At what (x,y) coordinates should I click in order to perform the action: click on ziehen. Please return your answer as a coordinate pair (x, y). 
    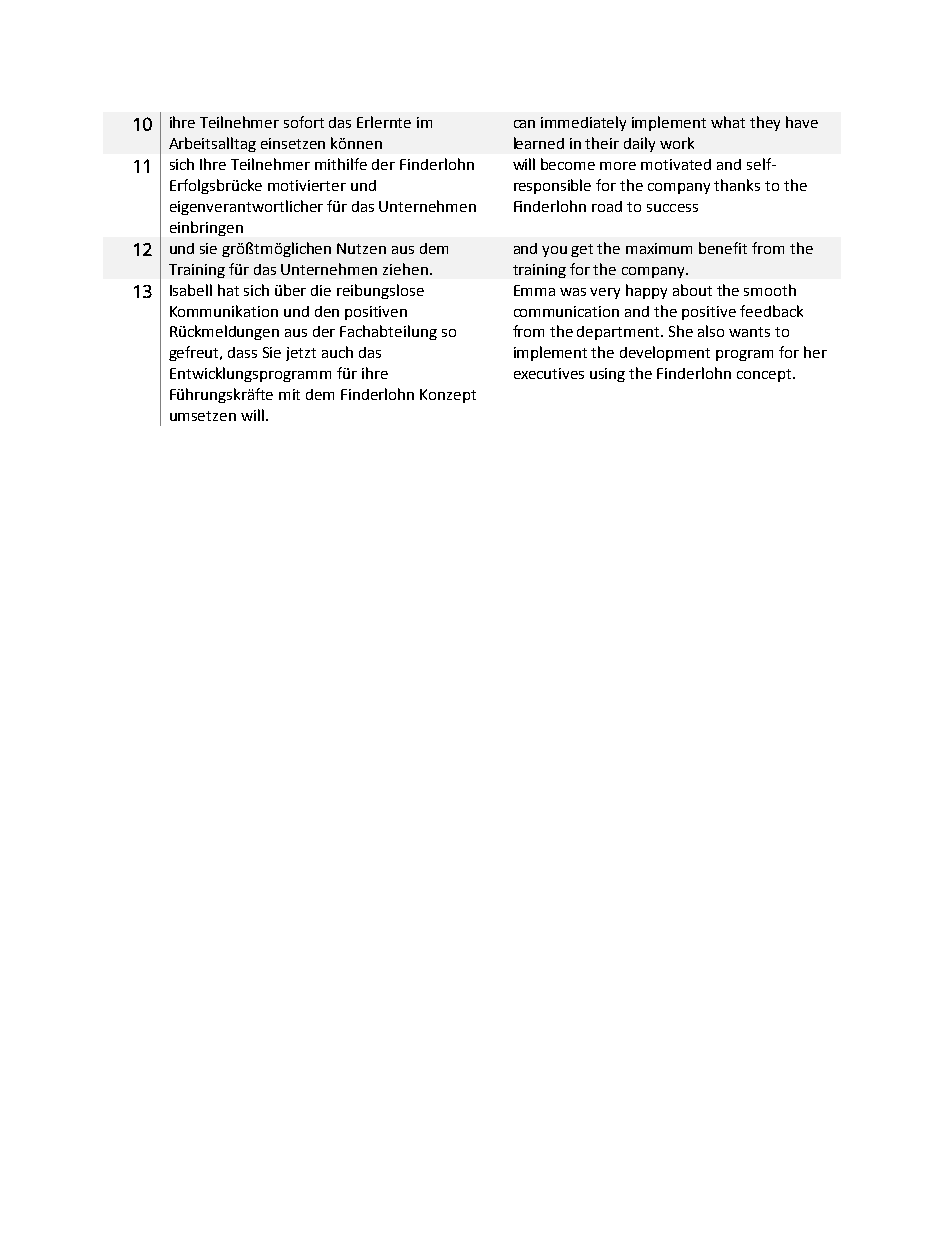
    Looking at the image, I should click on (405, 269).
